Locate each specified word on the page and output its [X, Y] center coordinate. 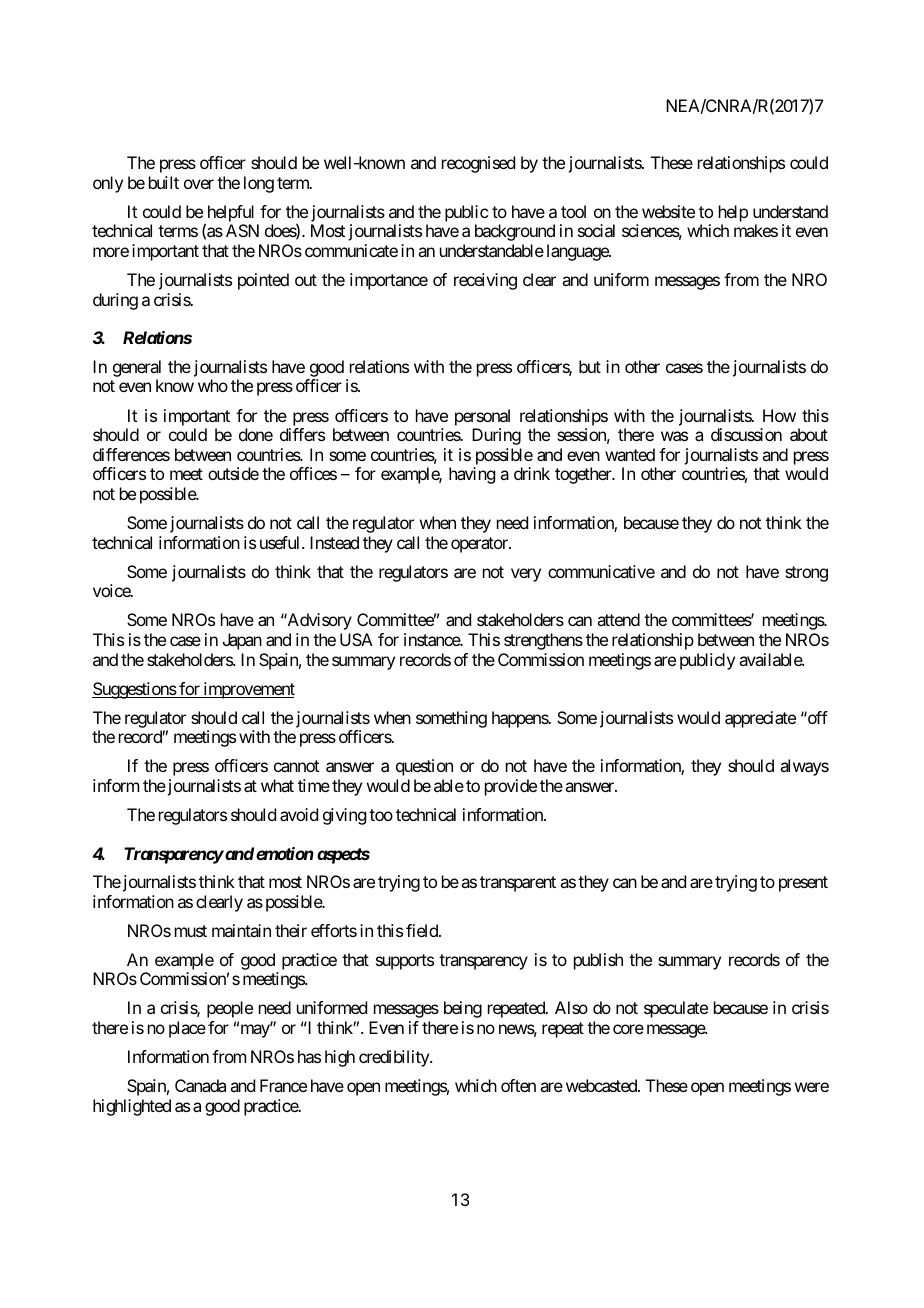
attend [618, 619]
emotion [285, 853]
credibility [395, 1058]
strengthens [543, 641]
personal [482, 417]
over [199, 184]
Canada [200, 1085]
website [668, 211]
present [803, 884]
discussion [746, 434]
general [137, 370]
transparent [518, 884]
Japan [242, 641]
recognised [478, 164]
